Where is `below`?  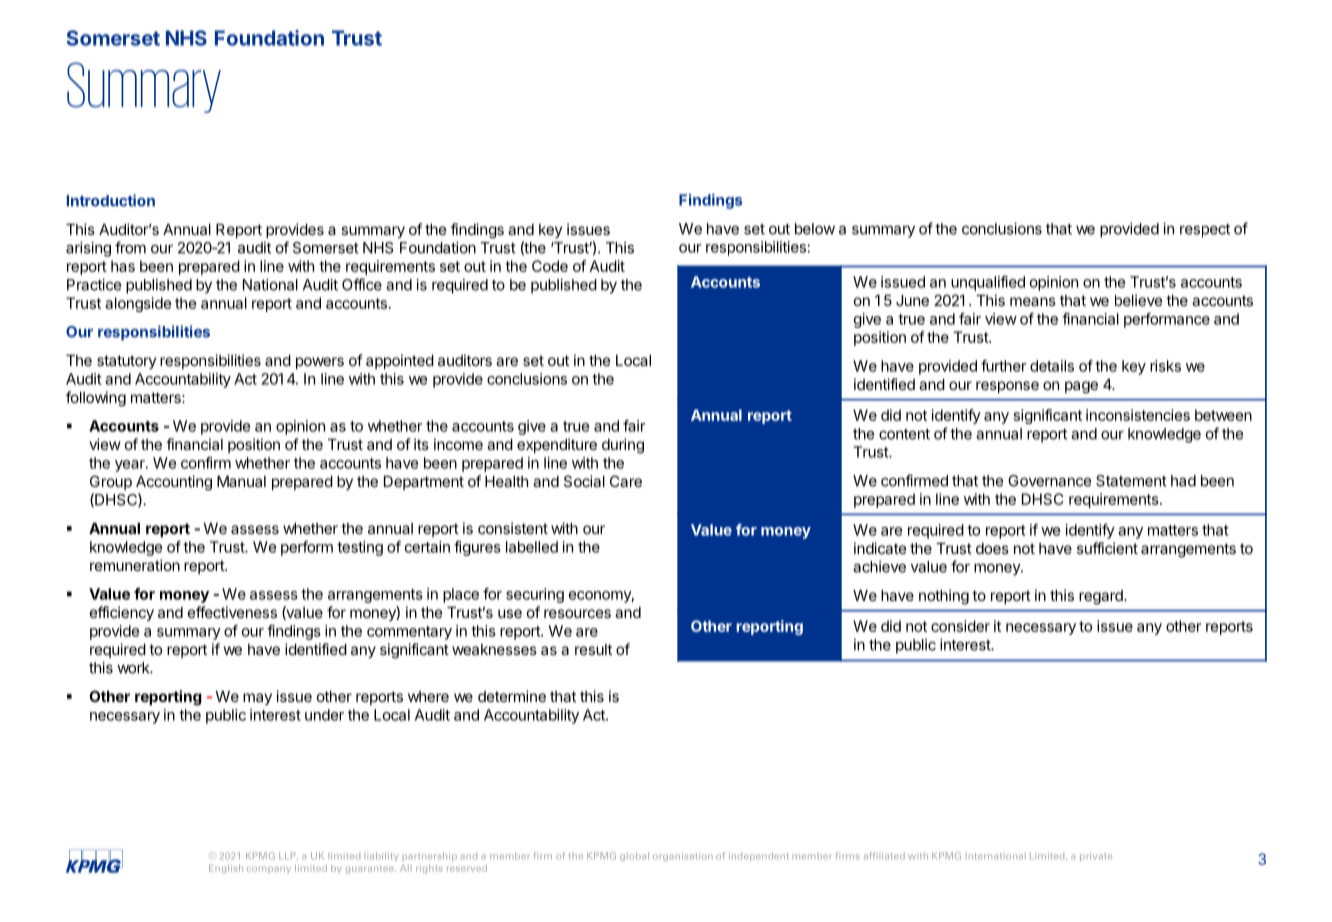
below is located at coordinates (815, 229).
